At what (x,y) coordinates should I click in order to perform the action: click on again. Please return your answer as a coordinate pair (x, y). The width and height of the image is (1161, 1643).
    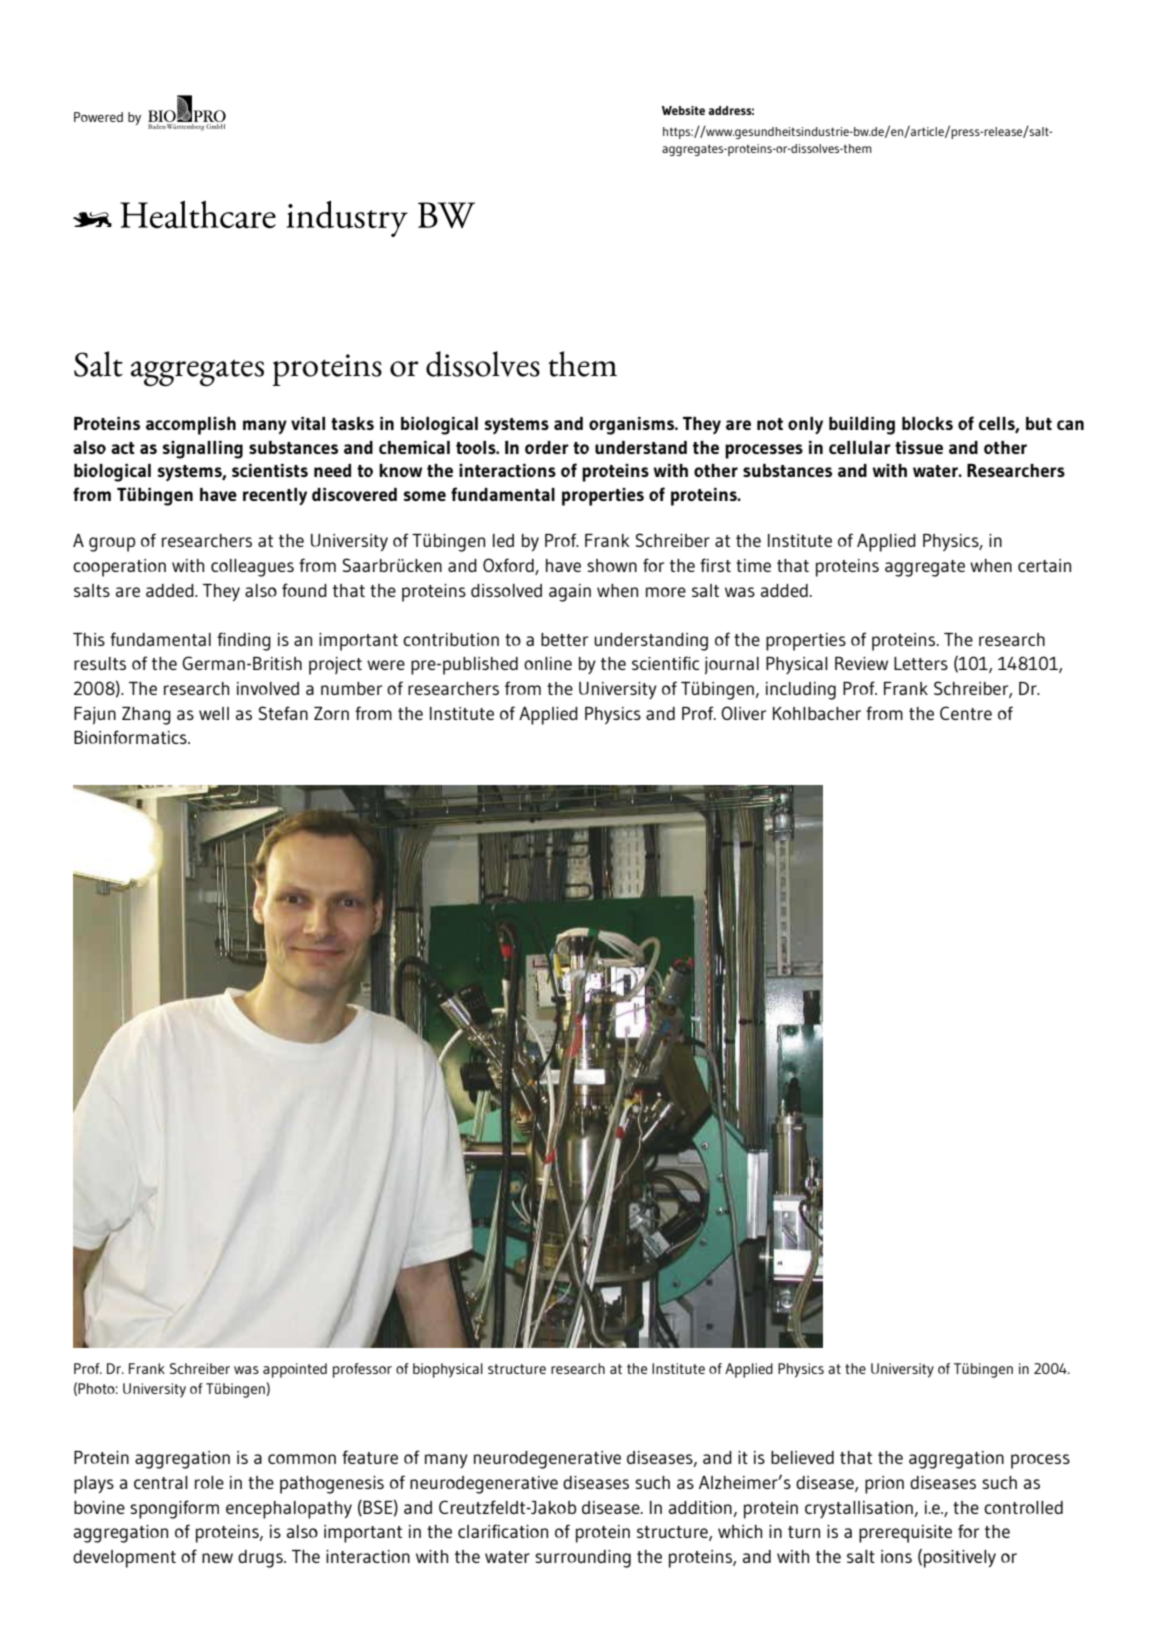
    Looking at the image, I should click on (570, 593).
